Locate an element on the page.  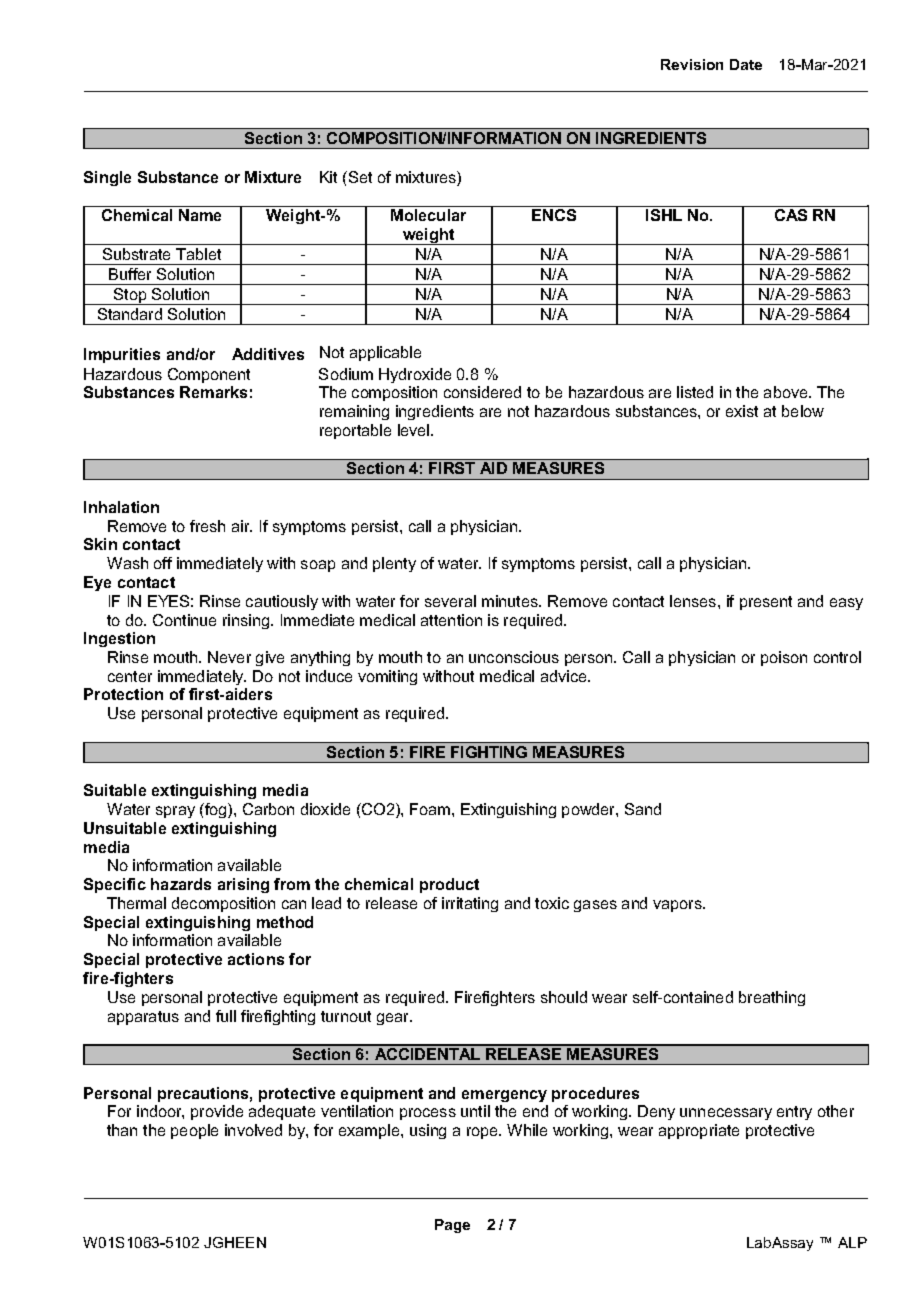
Set is located at coordinates (359, 177).
